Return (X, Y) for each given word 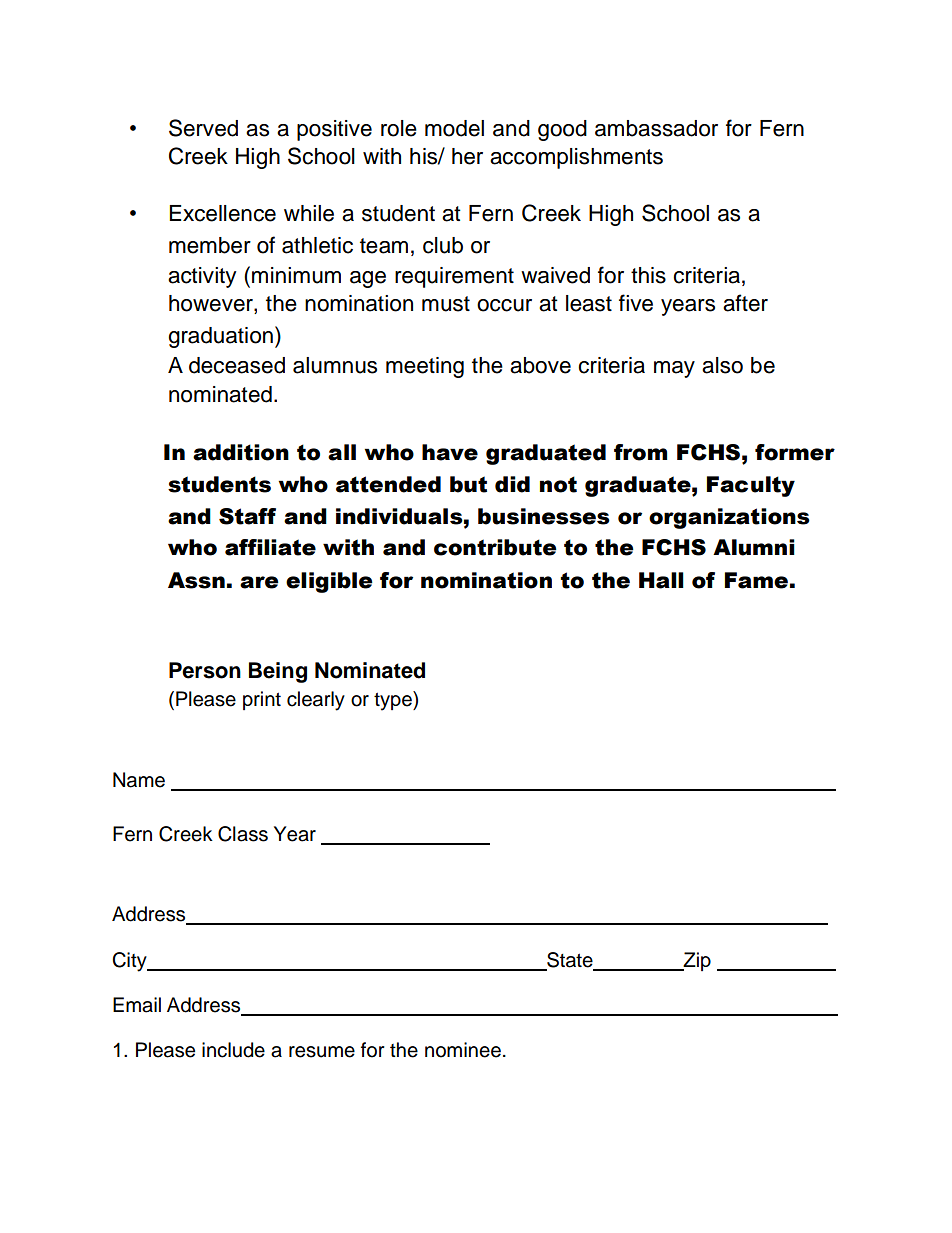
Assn (196, 580)
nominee (463, 1050)
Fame (756, 580)
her (467, 156)
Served (203, 128)
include (233, 1050)
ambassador (656, 128)
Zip (696, 961)
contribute (495, 547)
